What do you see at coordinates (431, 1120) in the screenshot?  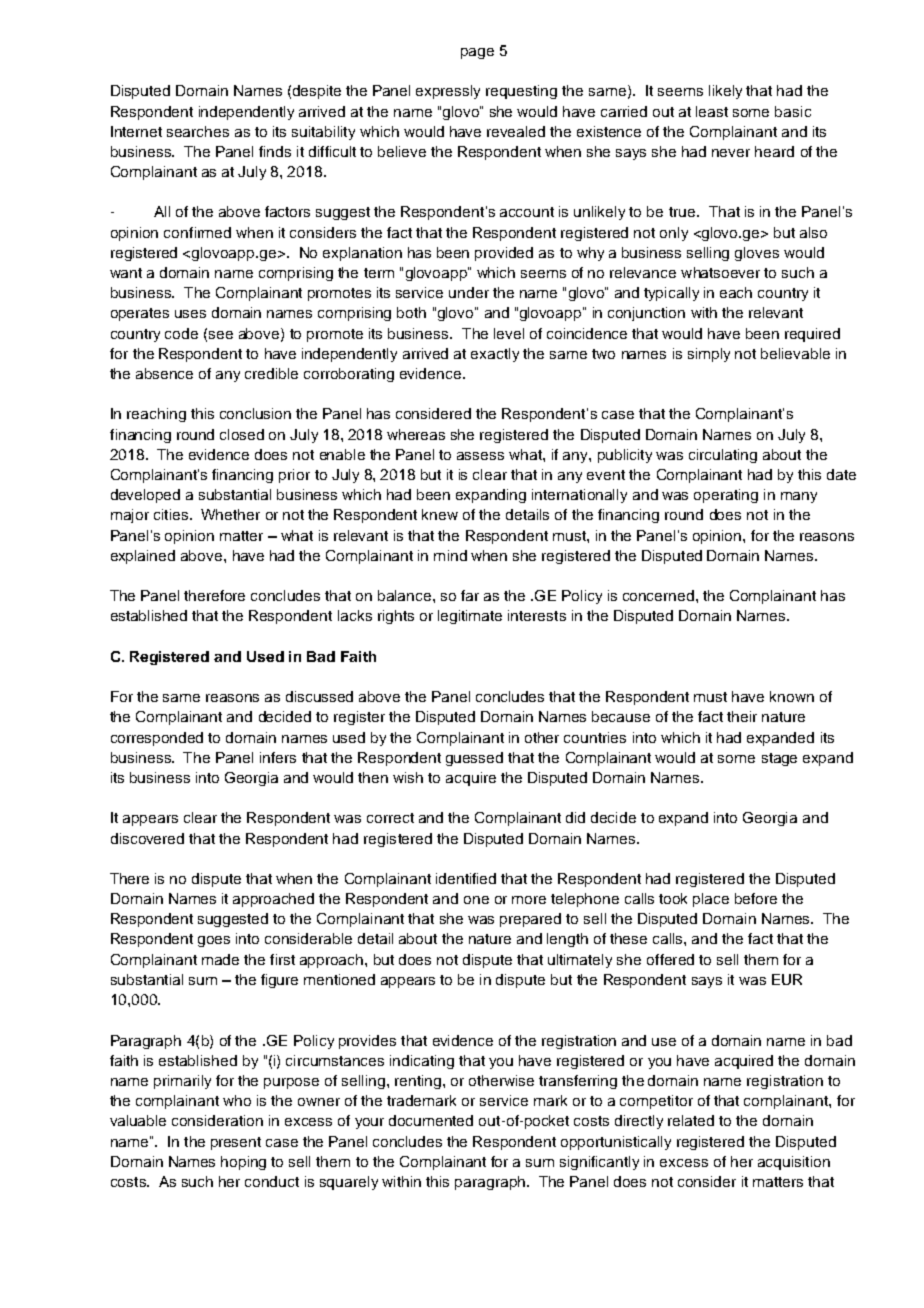 I see `documented` at bounding box center [431, 1120].
